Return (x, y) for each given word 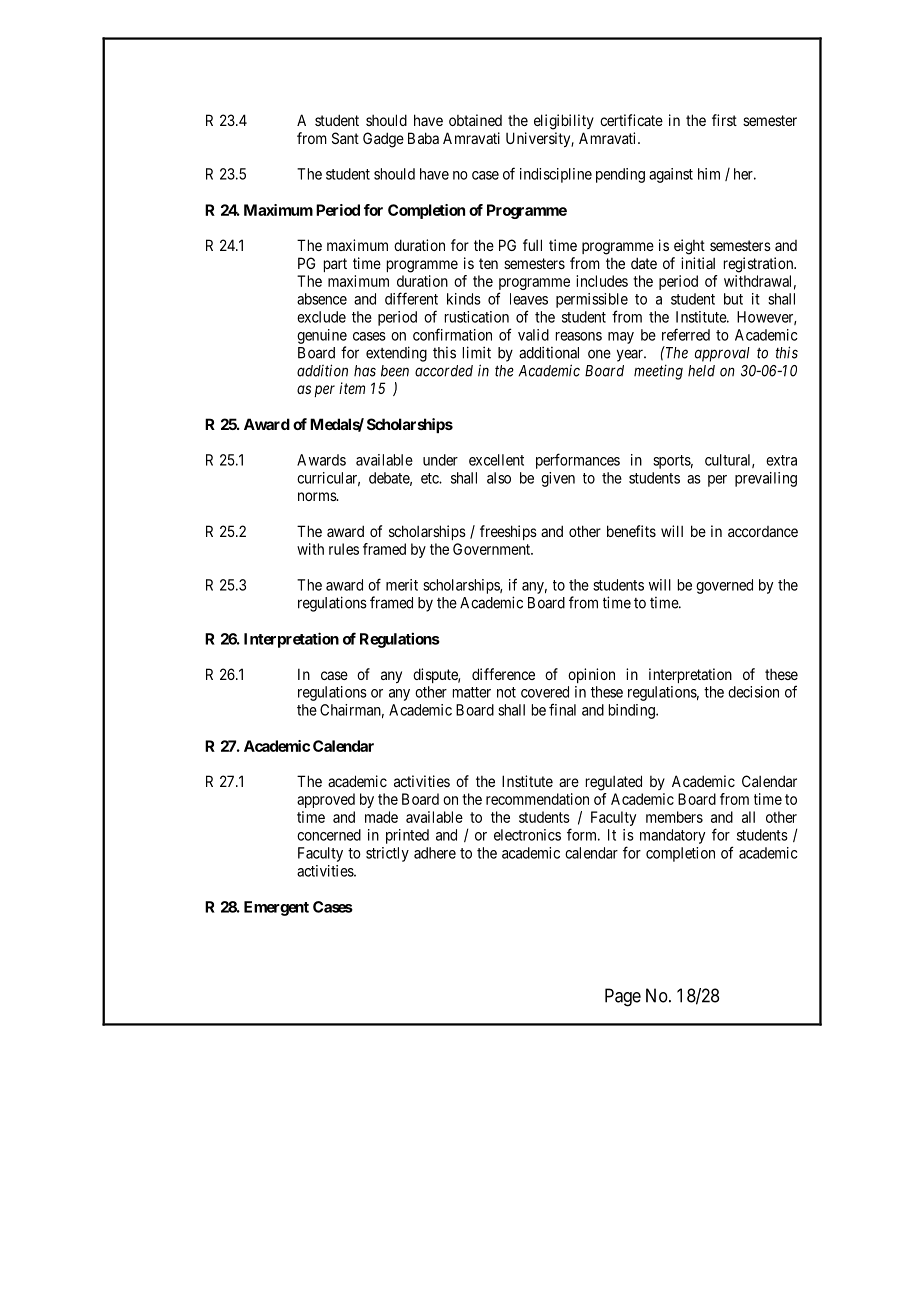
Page (623, 997)
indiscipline (556, 175)
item (352, 388)
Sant (345, 138)
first (724, 120)
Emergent (276, 908)
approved (326, 800)
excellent (496, 460)
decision (753, 692)
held (701, 371)
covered (545, 692)
